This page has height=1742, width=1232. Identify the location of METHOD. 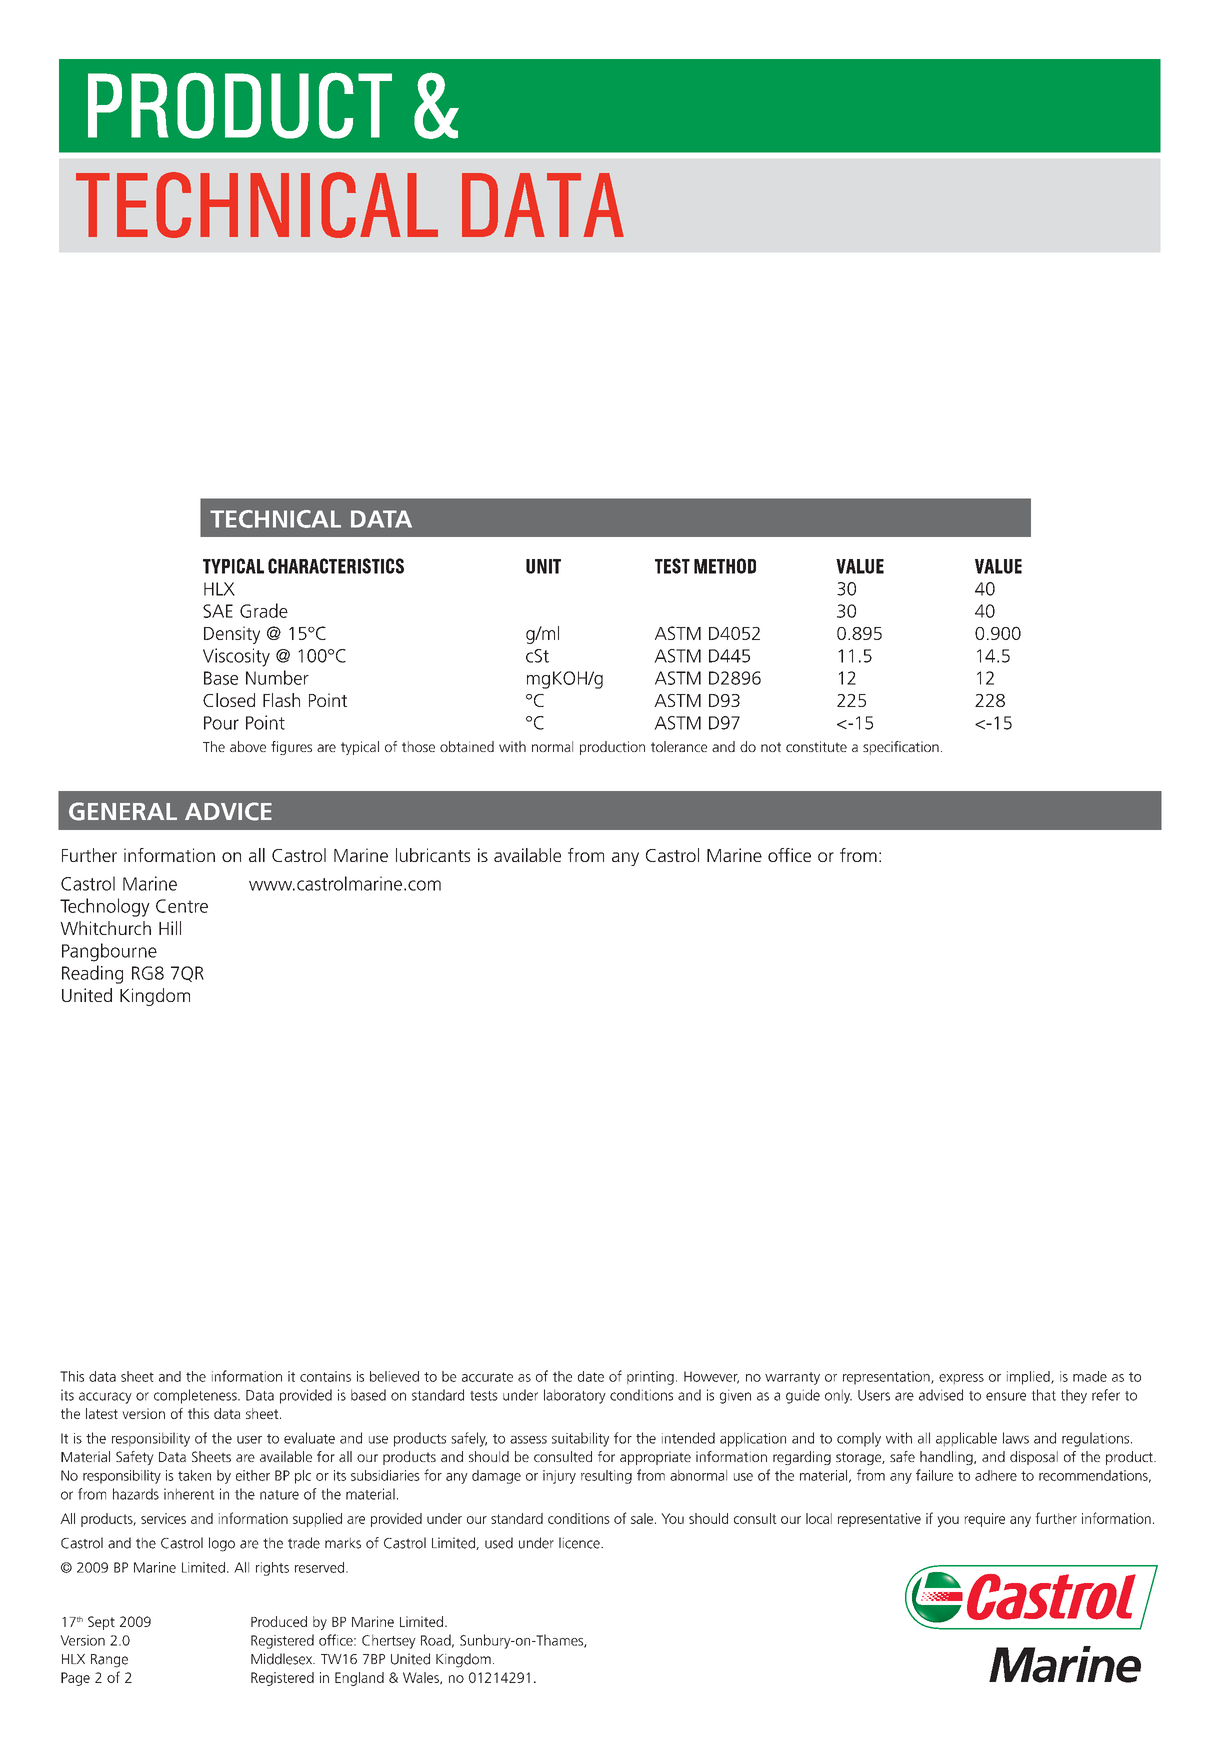
(725, 566).
